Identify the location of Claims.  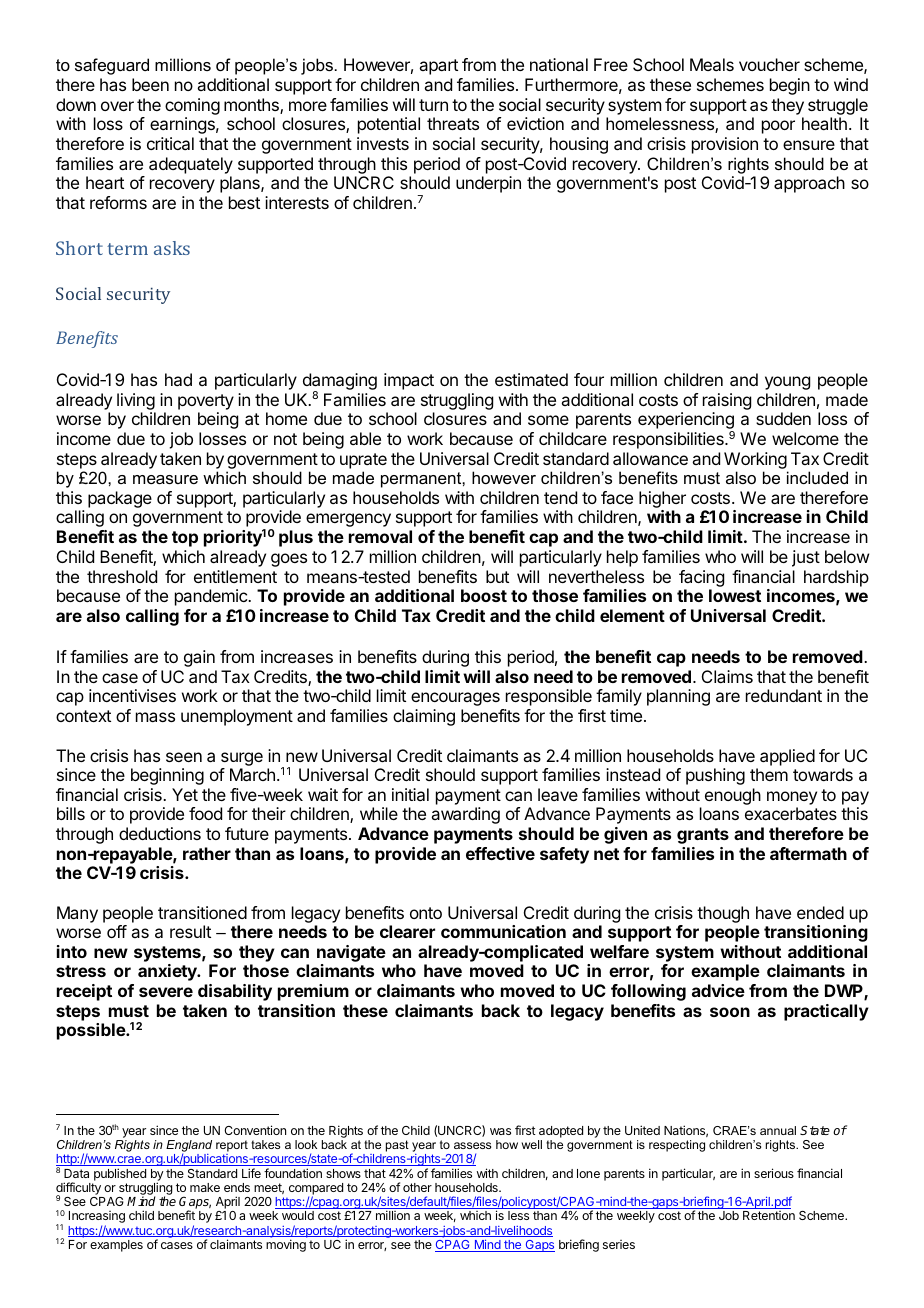
(727, 676).
